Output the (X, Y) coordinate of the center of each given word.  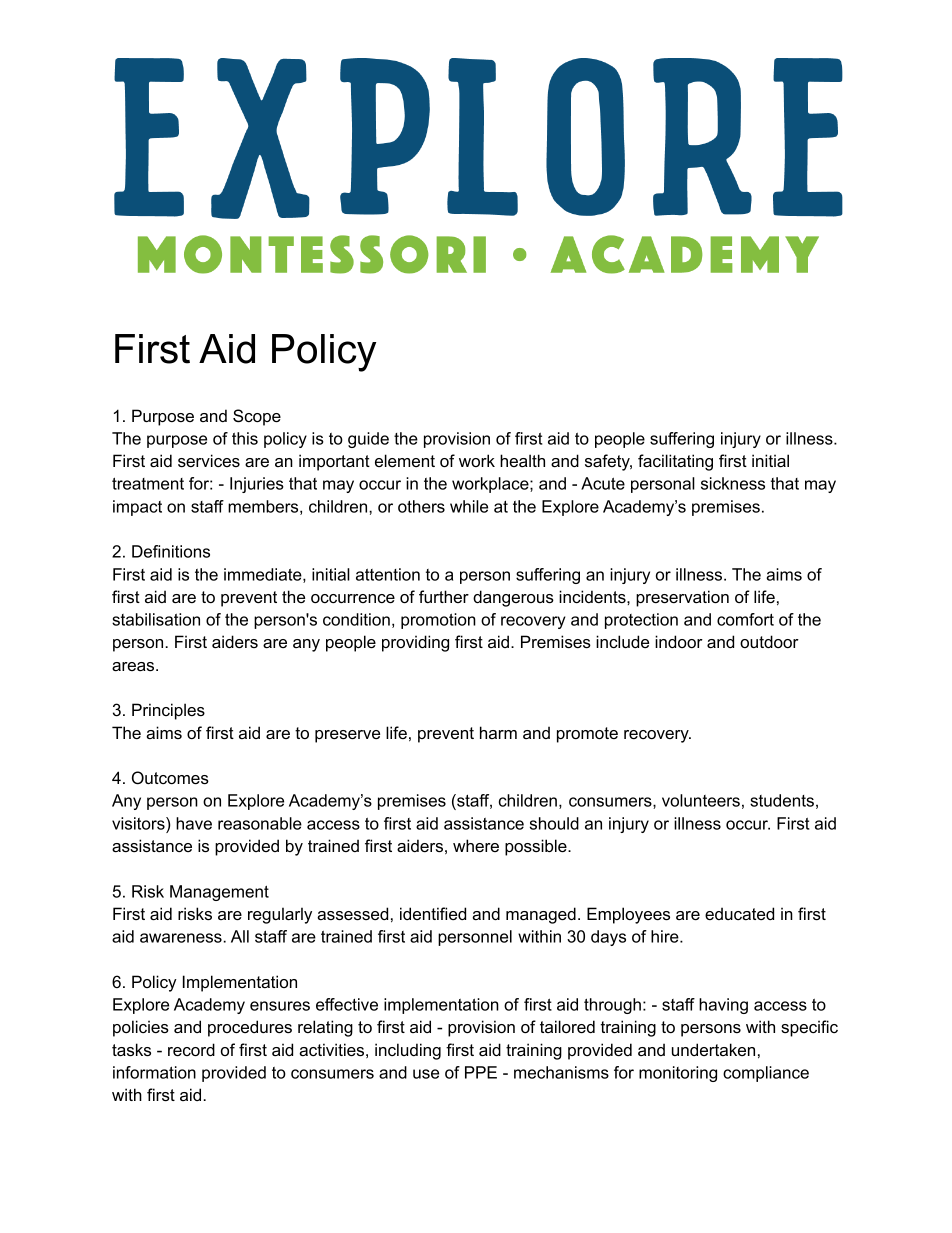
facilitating (675, 462)
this (245, 438)
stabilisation (156, 619)
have (194, 823)
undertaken (713, 1049)
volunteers (701, 800)
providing (415, 643)
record (191, 1049)
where (476, 845)
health (522, 460)
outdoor (769, 641)
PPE (481, 1072)
